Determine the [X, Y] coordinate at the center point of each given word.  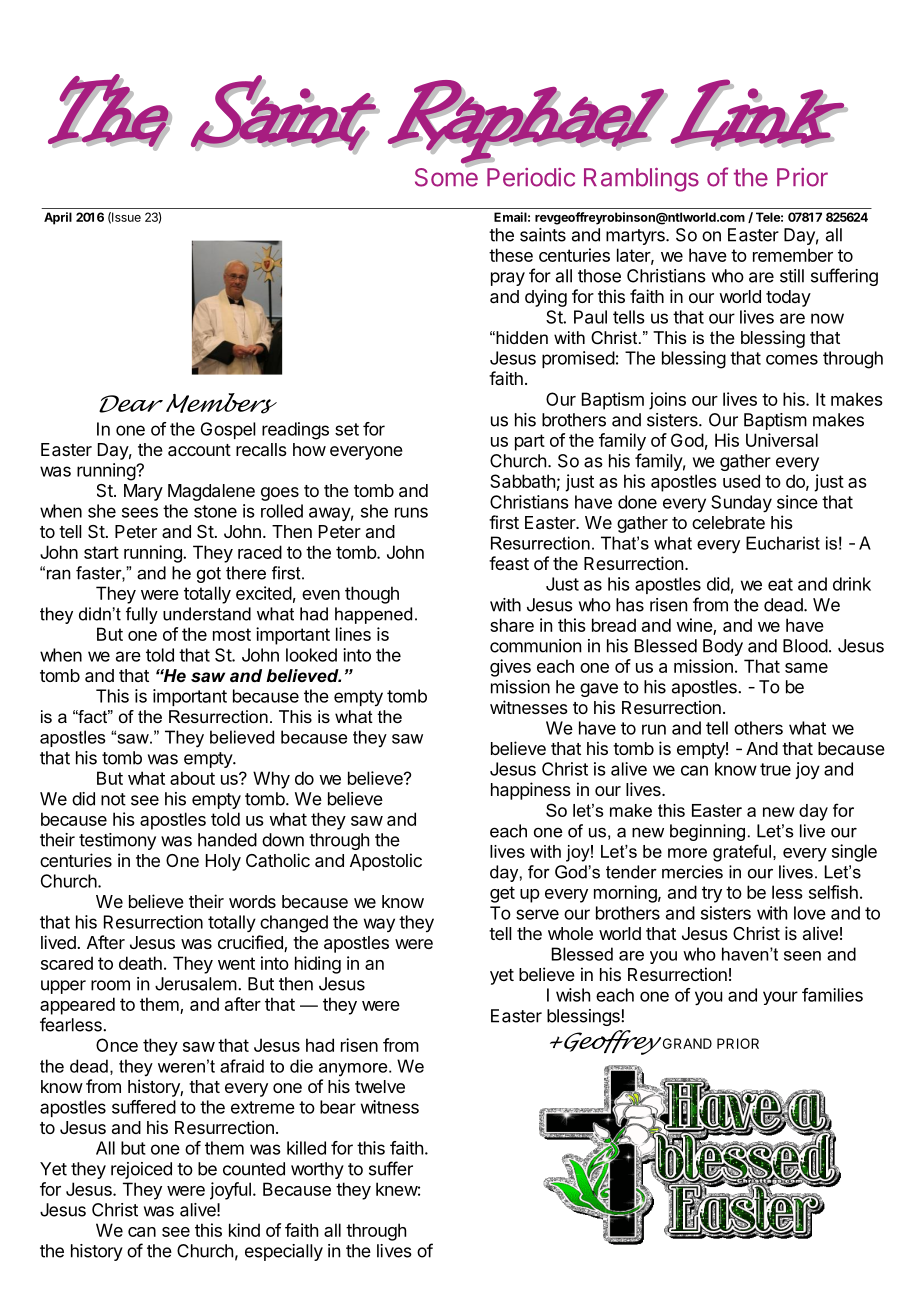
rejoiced [141, 1170]
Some [446, 176]
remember [793, 255]
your [780, 998]
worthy [317, 1170]
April [58, 218]
